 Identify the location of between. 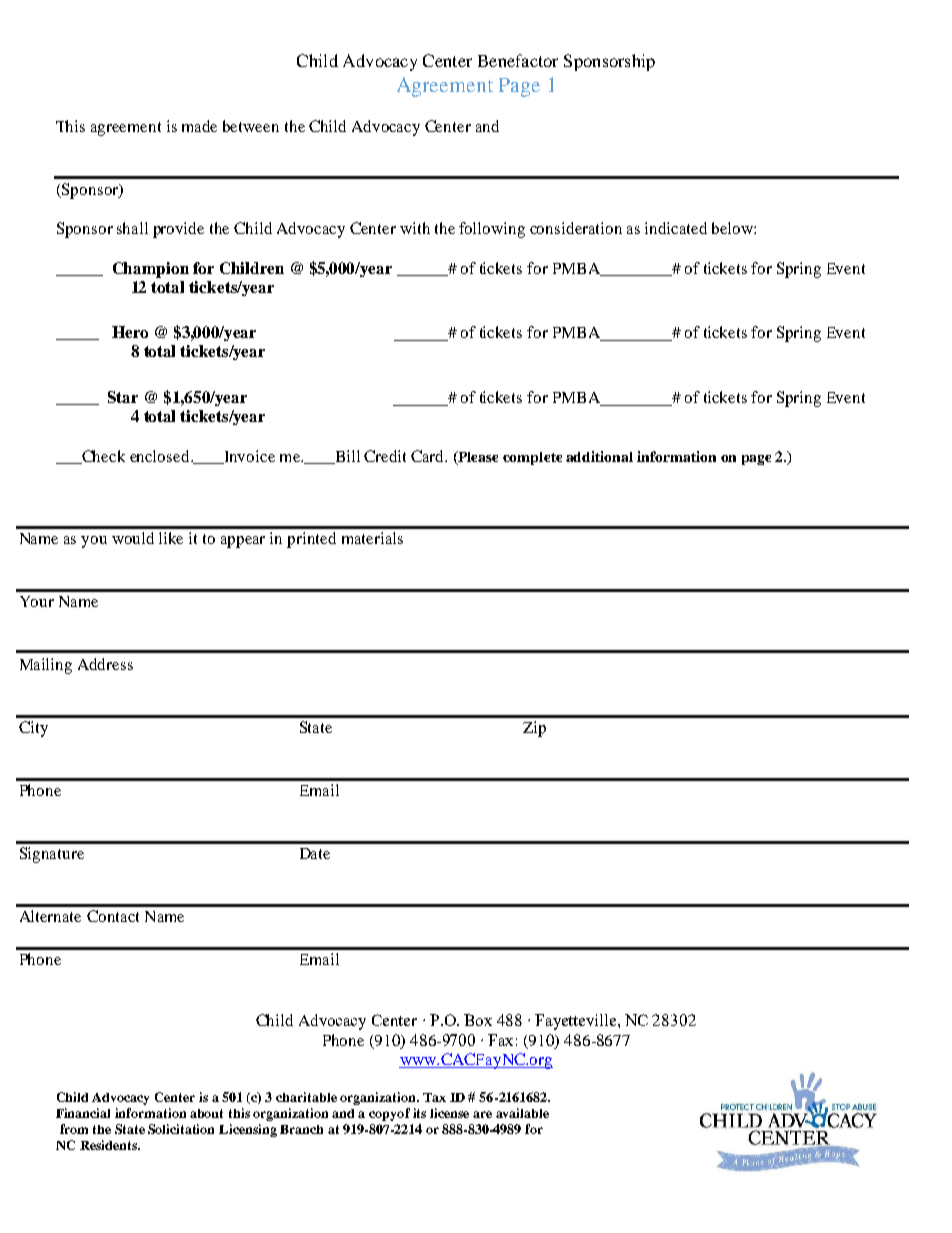
(251, 126).
